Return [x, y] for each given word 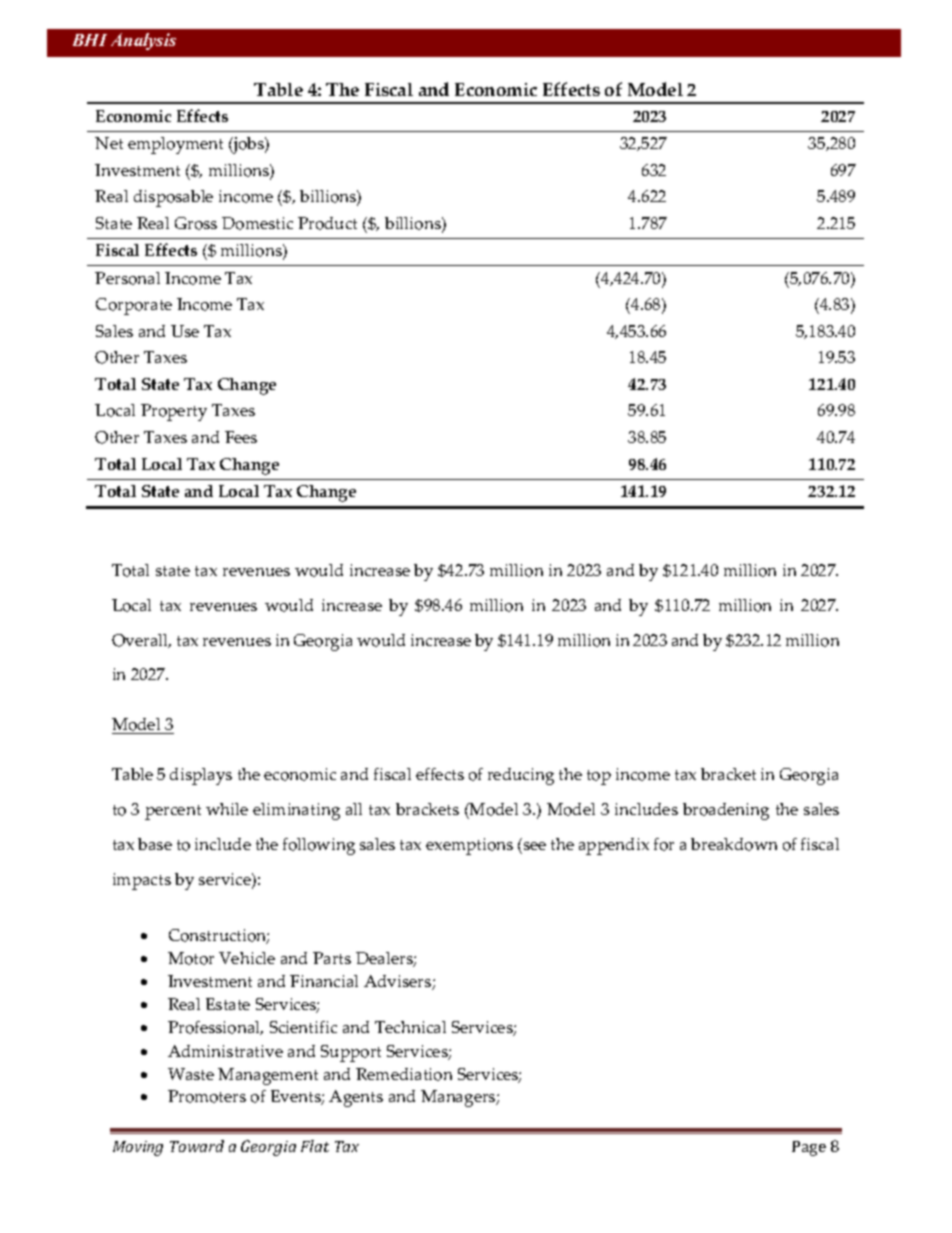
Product [327, 223]
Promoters [207, 1096]
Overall [141, 641]
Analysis [143, 41]
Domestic [257, 223]
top [599, 777]
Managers [459, 1098]
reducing [521, 776]
